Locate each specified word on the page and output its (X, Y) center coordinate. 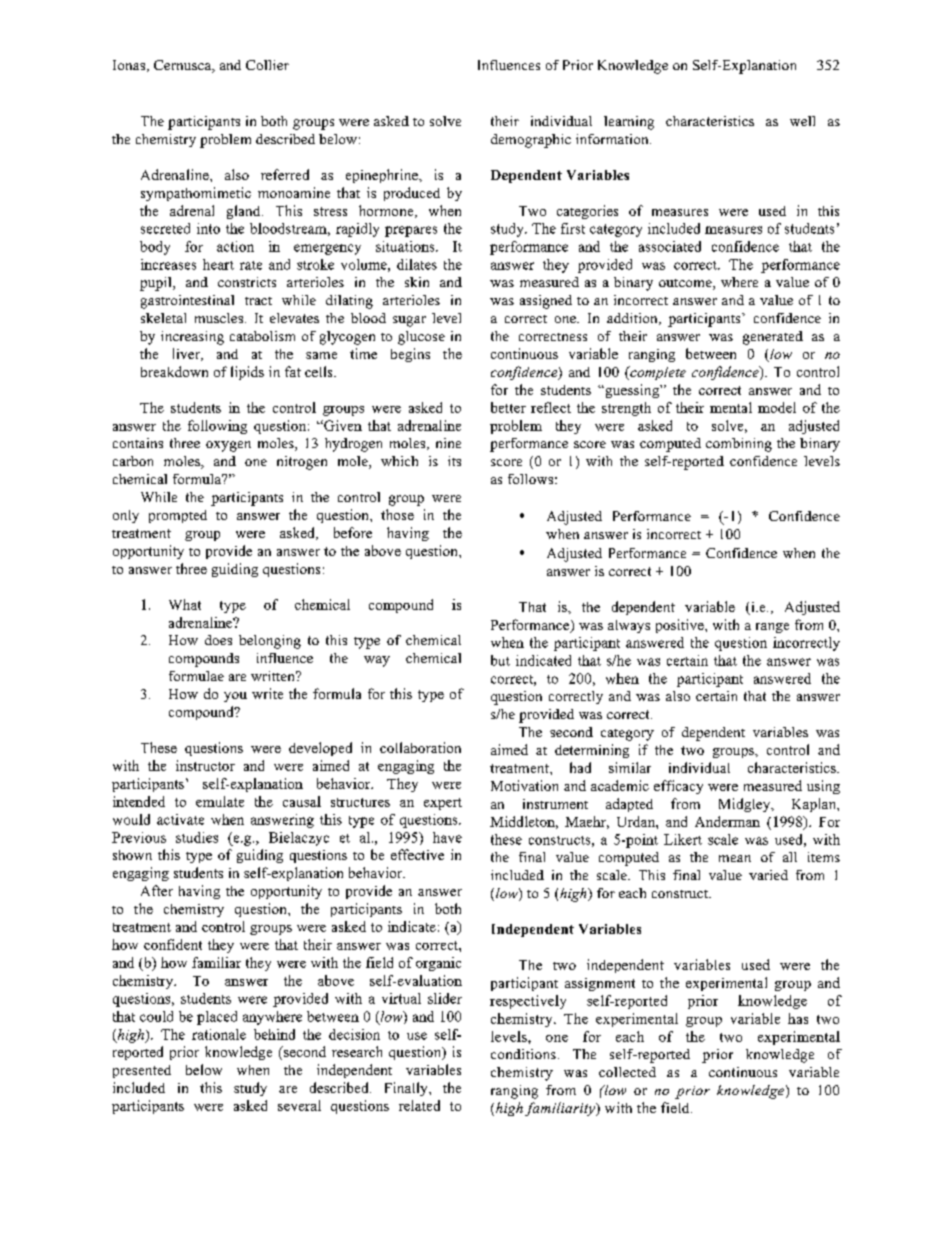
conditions (523, 1054)
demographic (531, 141)
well (802, 121)
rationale (219, 1034)
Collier (267, 65)
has (798, 1018)
